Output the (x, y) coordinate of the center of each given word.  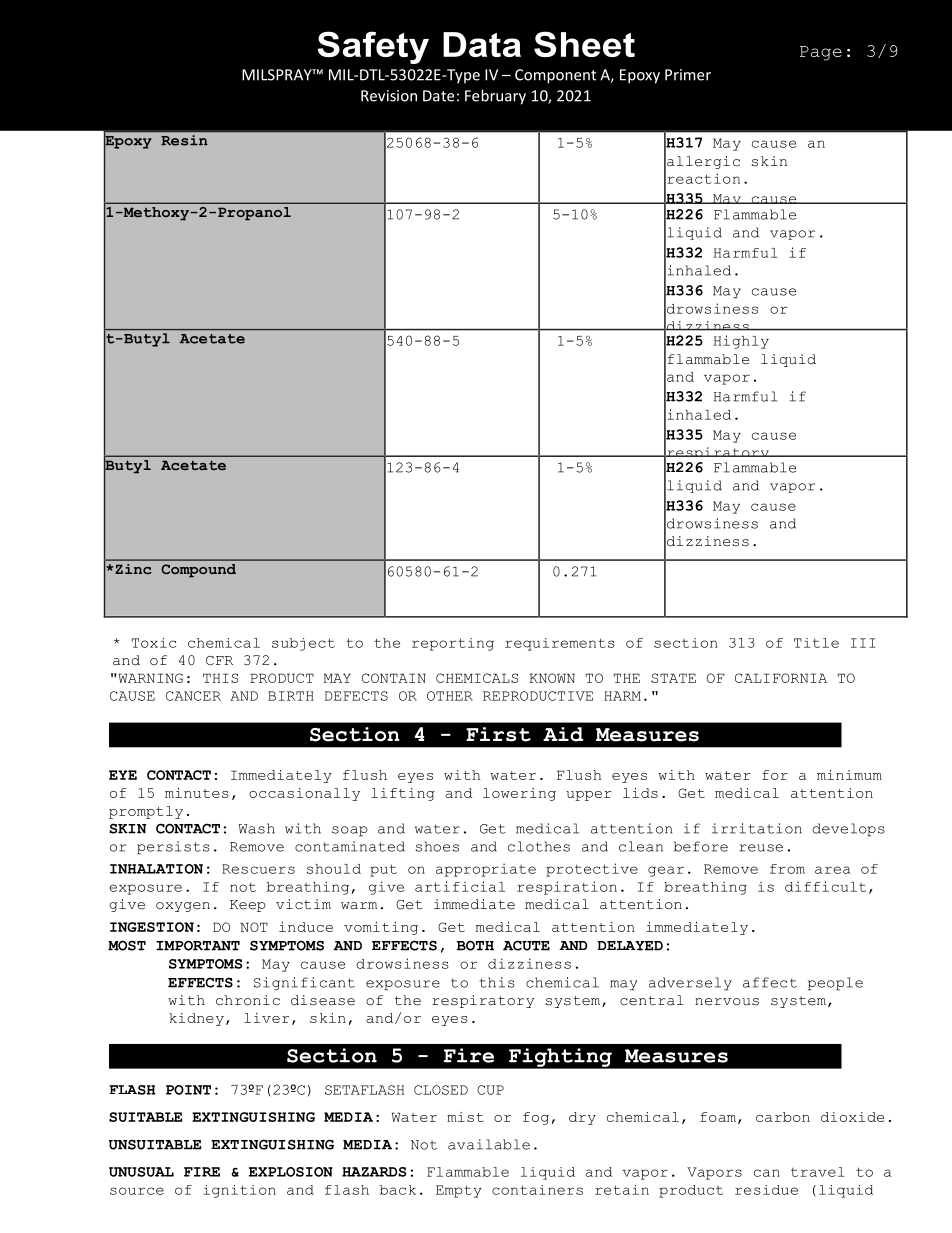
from (787, 869)
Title (816, 643)
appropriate (486, 870)
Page (821, 53)
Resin (184, 140)
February (495, 97)
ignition (239, 1191)
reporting (453, 644)
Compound (198, 571)
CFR (219, 661)
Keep (248, 906)
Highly (741, 342)
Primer (688, 75)
